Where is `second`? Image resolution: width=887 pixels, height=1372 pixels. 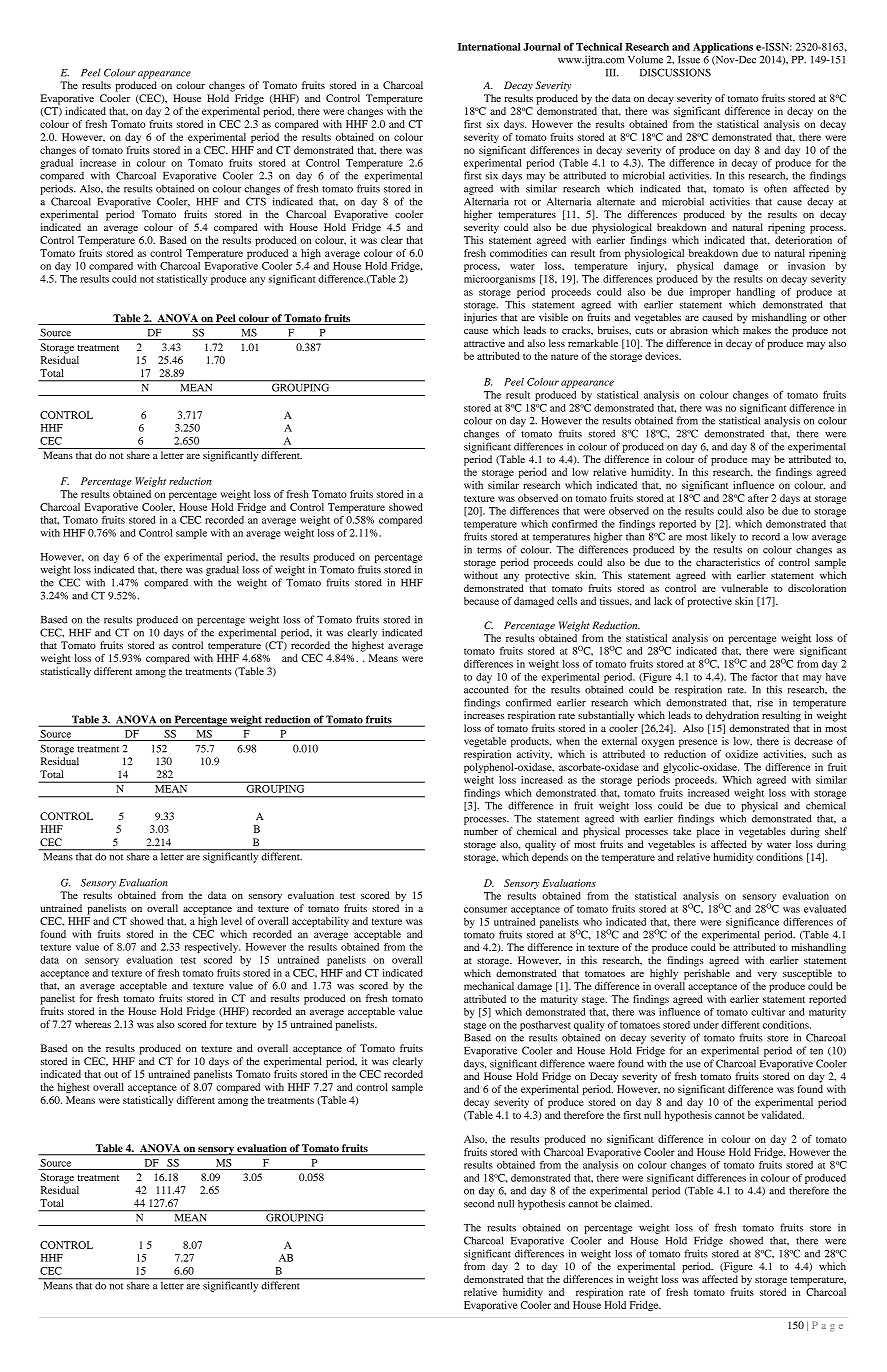
second is located at coordinates (479, 1203).
